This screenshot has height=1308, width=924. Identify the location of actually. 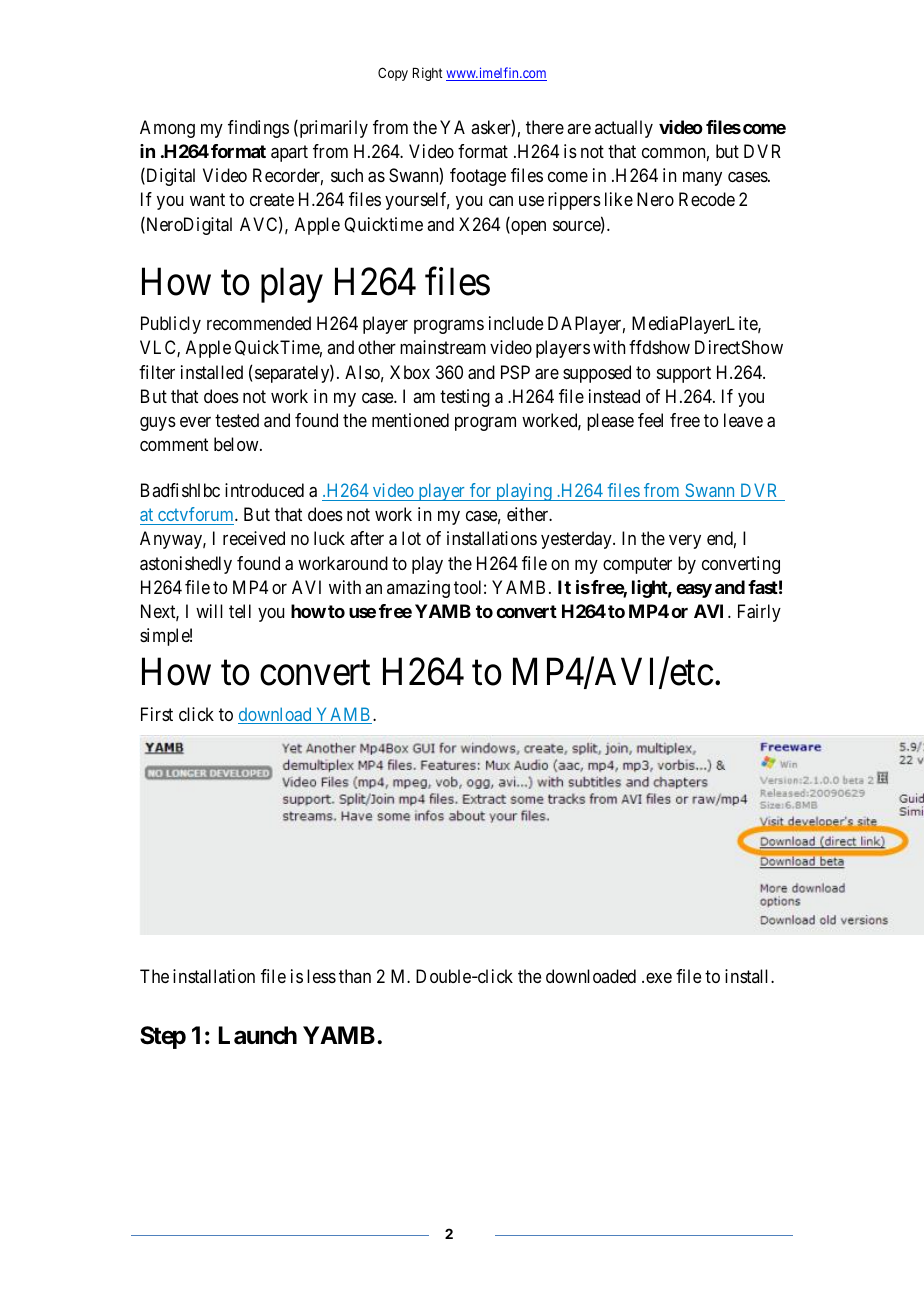
(624, 129).
